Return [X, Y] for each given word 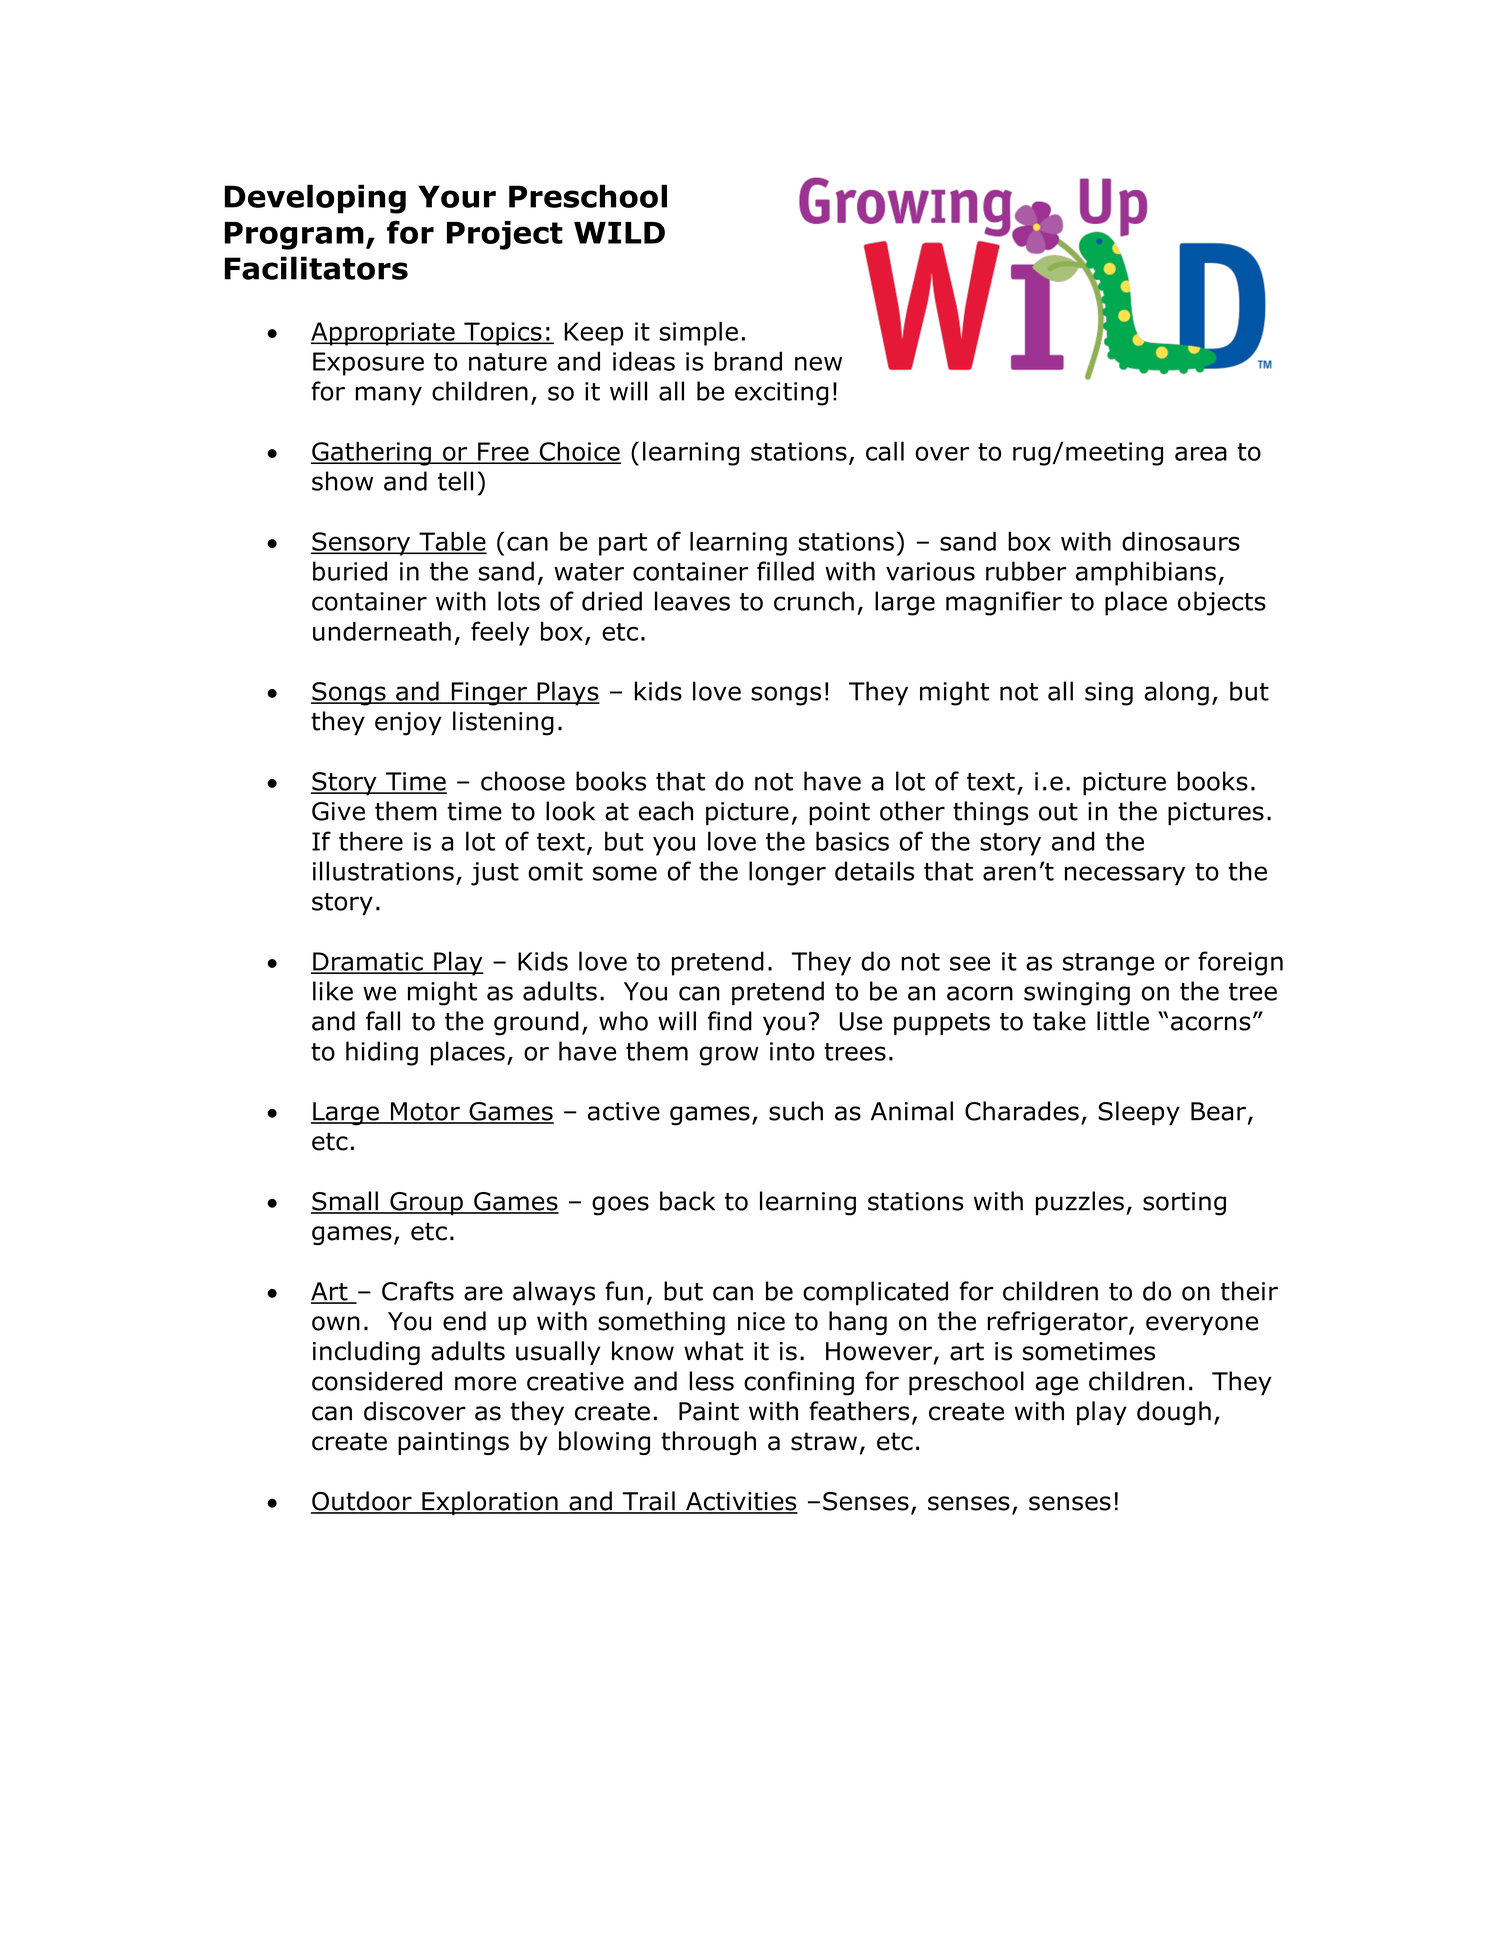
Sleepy [1139, 1113]
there [371, 841]
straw [824, 1441]
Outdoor [362, 1502]
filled [785, 571]
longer [787, 873]
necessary [1125, 876]
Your [457, 196]
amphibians [1146, 573]
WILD [619, 233]
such [796, 1111]
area [1201, 453]
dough [1174, 1413]
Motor [425, 1112]
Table [452, 542]
